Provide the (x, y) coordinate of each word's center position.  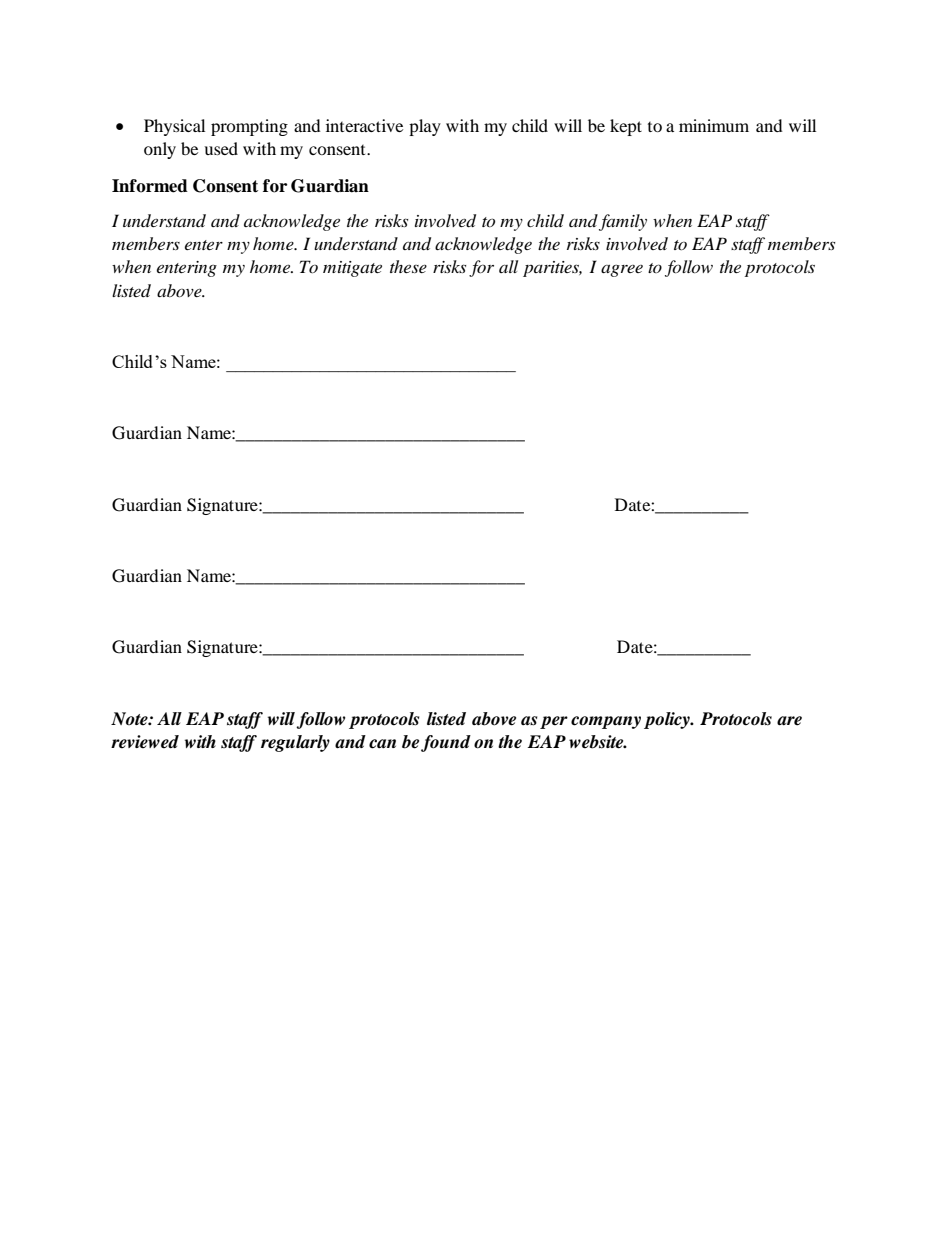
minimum (714, 125)
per (554, 722)
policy (668, 720)
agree (622, 271)
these (408, 266)
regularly (295, 743)
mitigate (352, 269)
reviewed (145, 742)
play (425, 127)
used (221, 148)
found (446, 743)
